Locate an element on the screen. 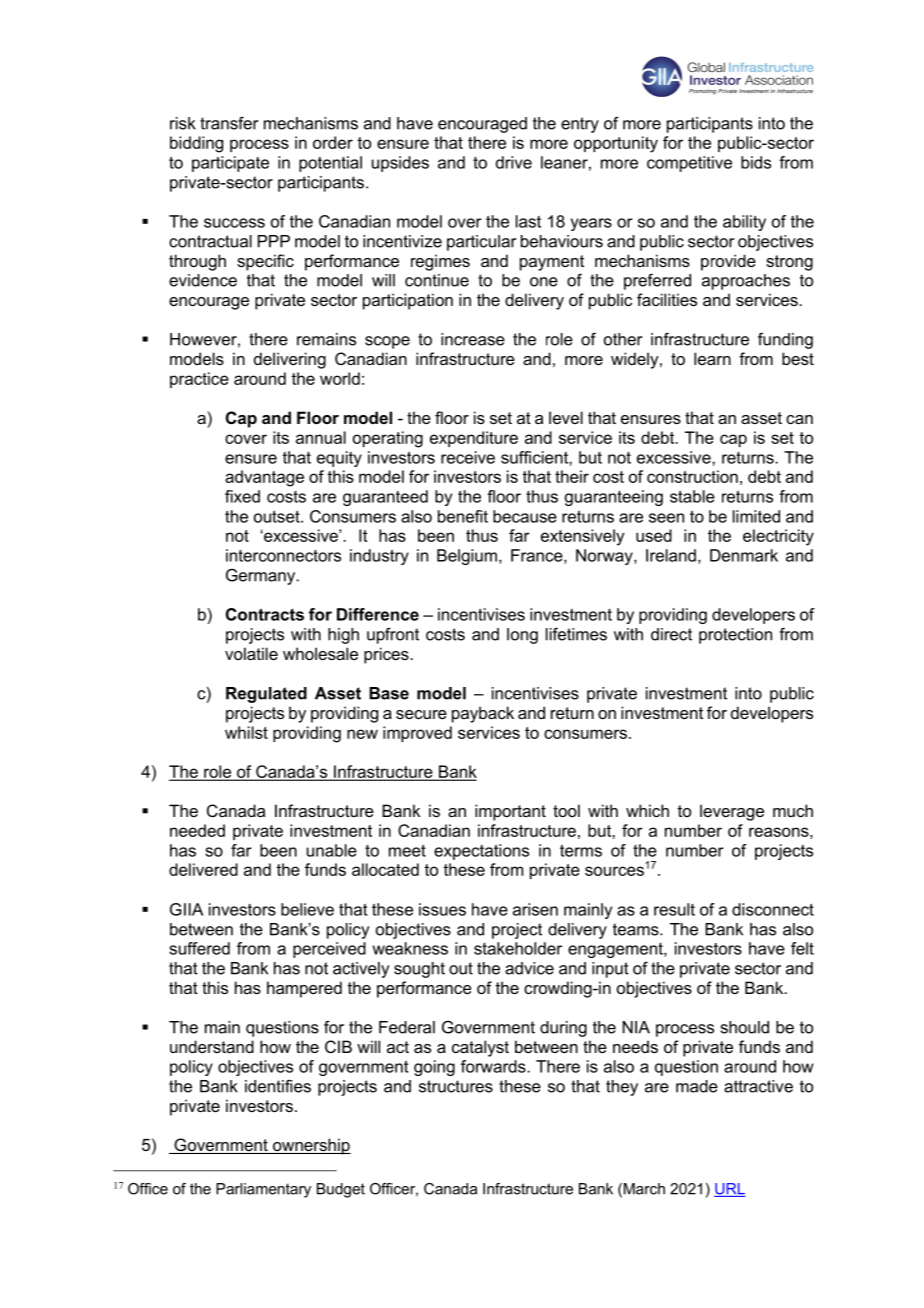  arisen is located at coordinates (535, 909).
